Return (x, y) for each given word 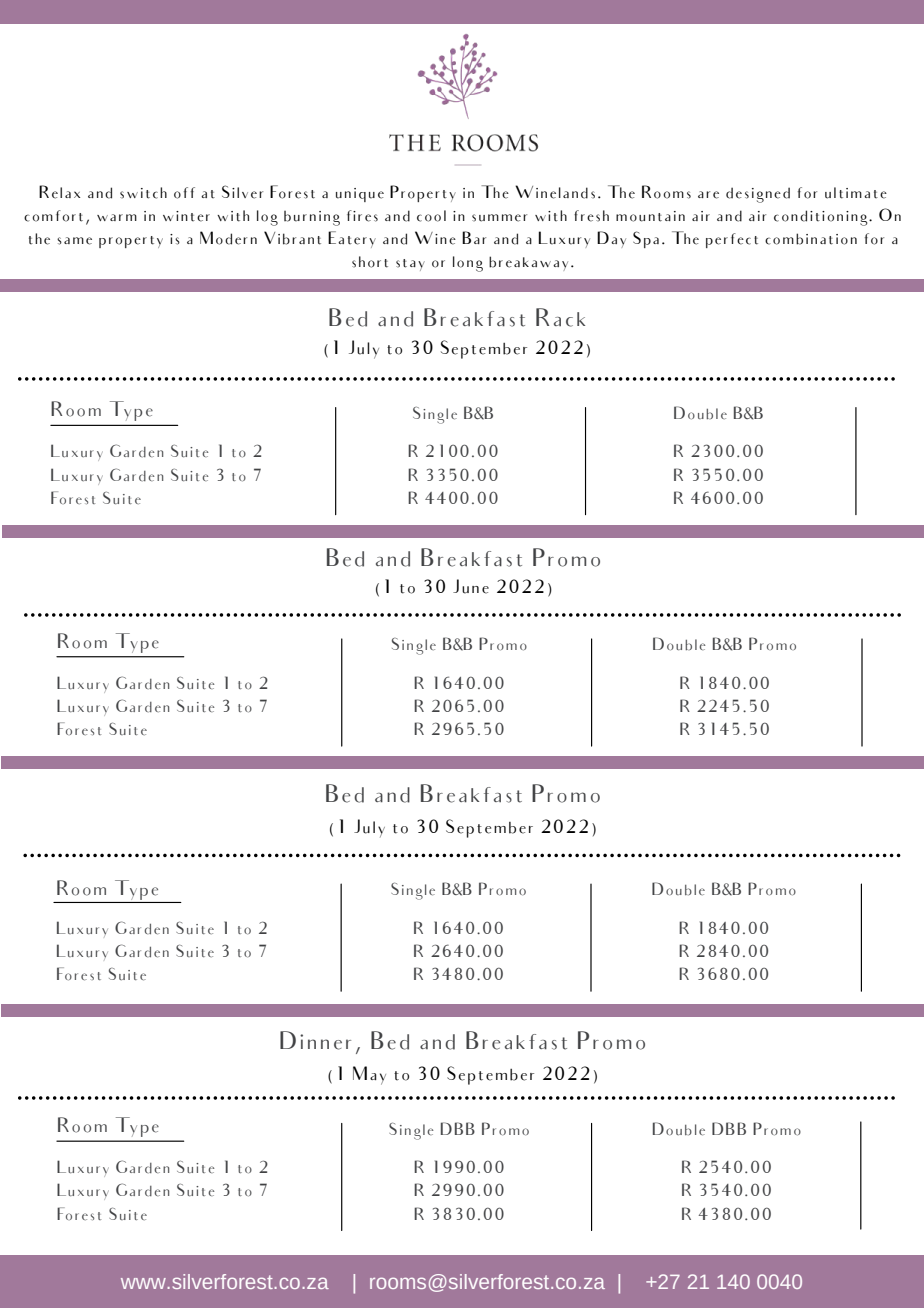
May (369, 1075)
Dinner (315, 1040)
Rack (560, 317)
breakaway (528, 263)
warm (117, 217)
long (468, 264)
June (471, 586)
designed (758, 195)
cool (431, 216)
